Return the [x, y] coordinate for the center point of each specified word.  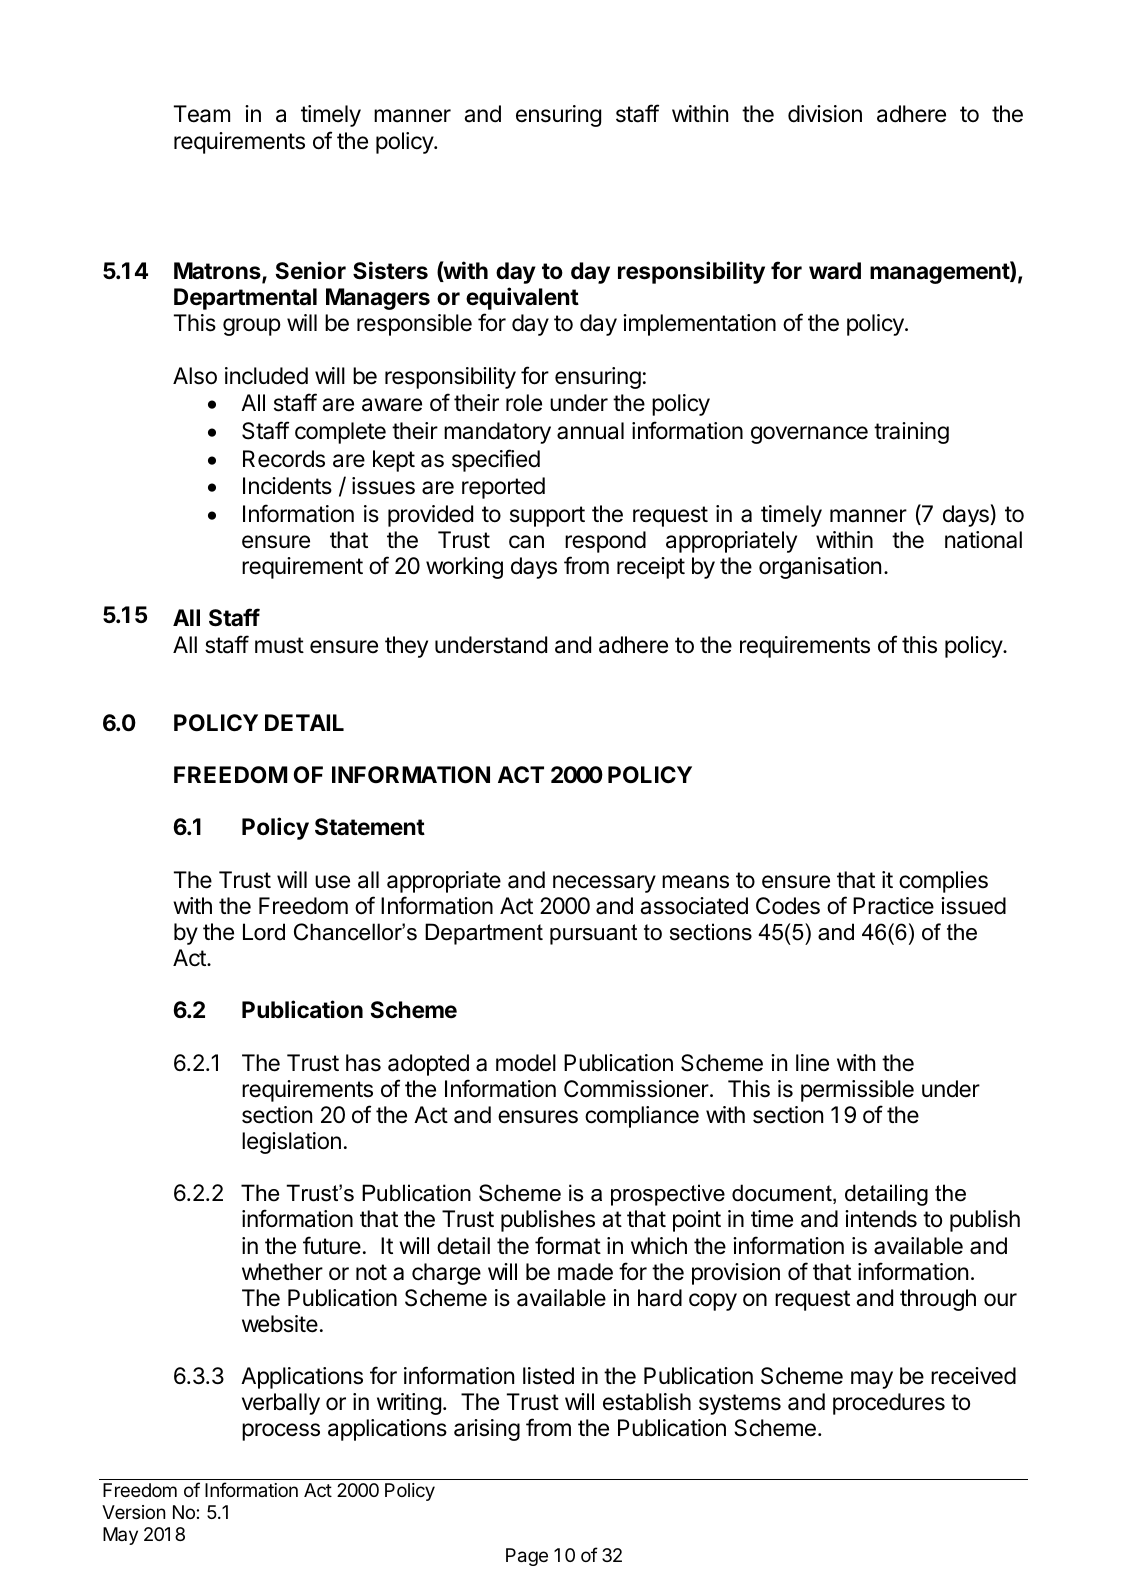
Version [133, 1512]
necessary [604, 884]
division [825, 114]
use [332, 882]
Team [202, 114]
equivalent [522, 298]
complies [943, 882]
